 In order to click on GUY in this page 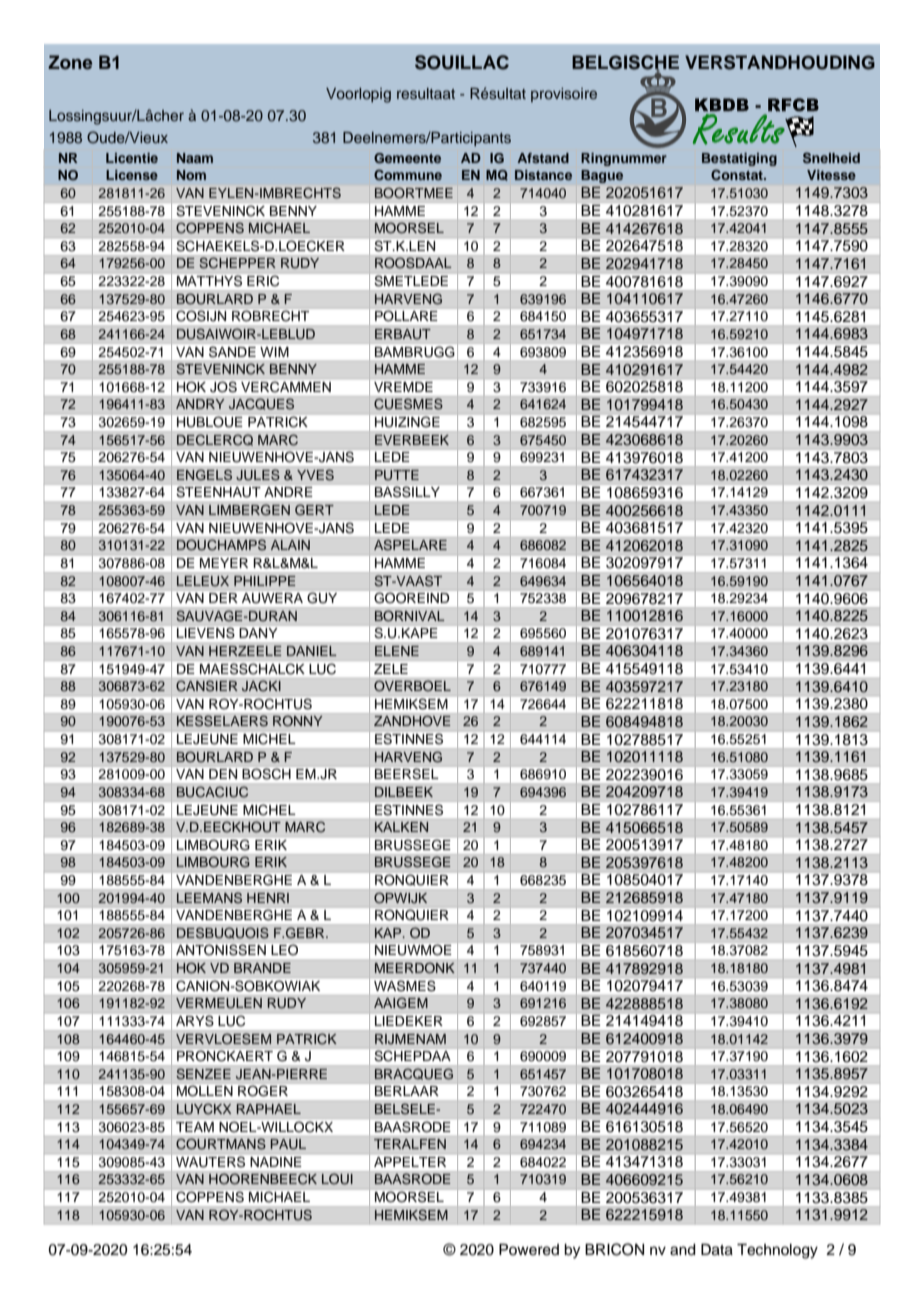, I will do `click(322, 598)`.
